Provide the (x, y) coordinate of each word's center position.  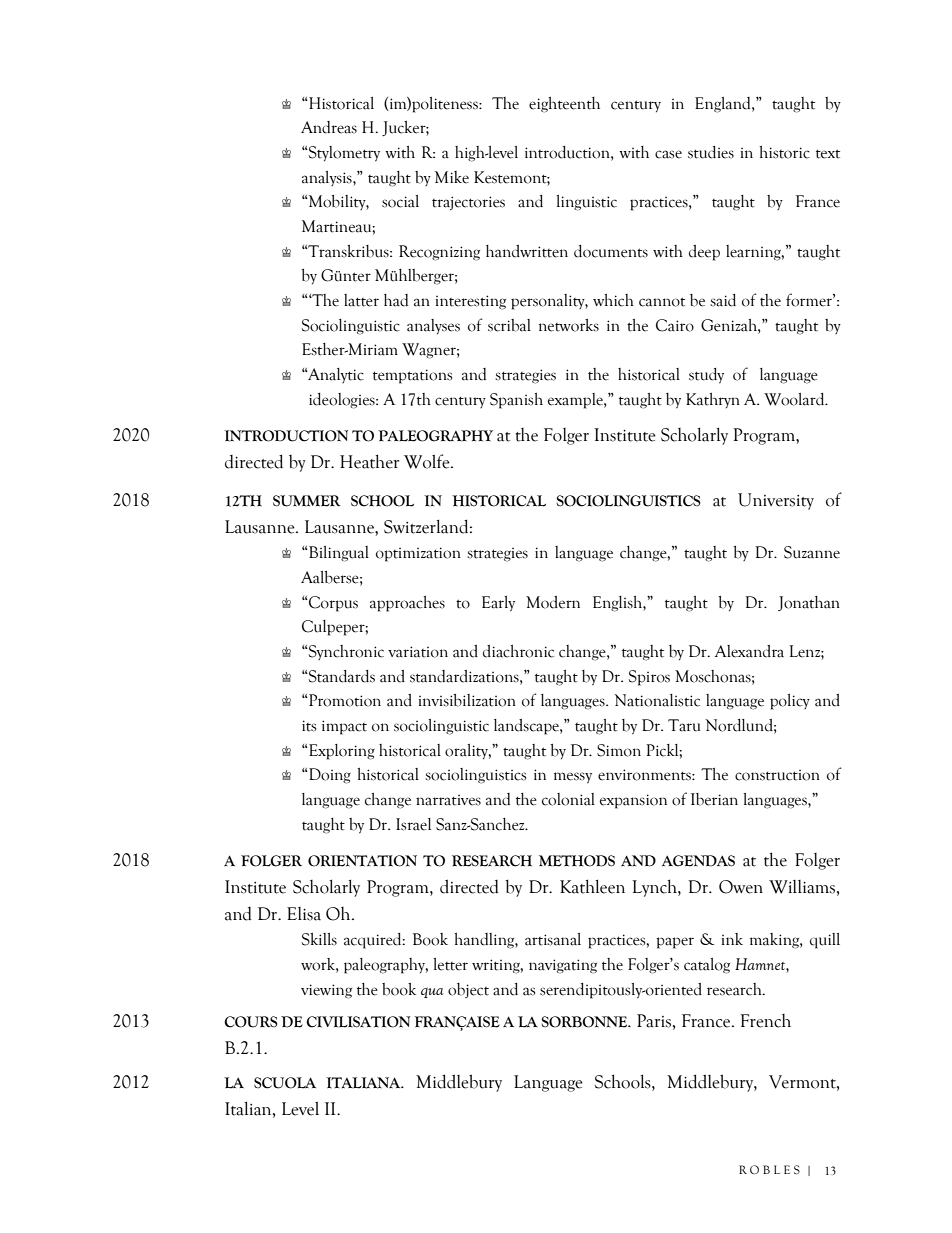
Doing (329, 776)
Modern (553, 602)
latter (361, 300)
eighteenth (564, 105)
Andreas (329, 127)
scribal (509, 325)
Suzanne (812, 552)
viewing (326, 991)
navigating (563, 966)
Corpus (332, 604)
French (765, 1021)
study (706, 376)
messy (573, 778)
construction (777, 775)
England (724, 105)
